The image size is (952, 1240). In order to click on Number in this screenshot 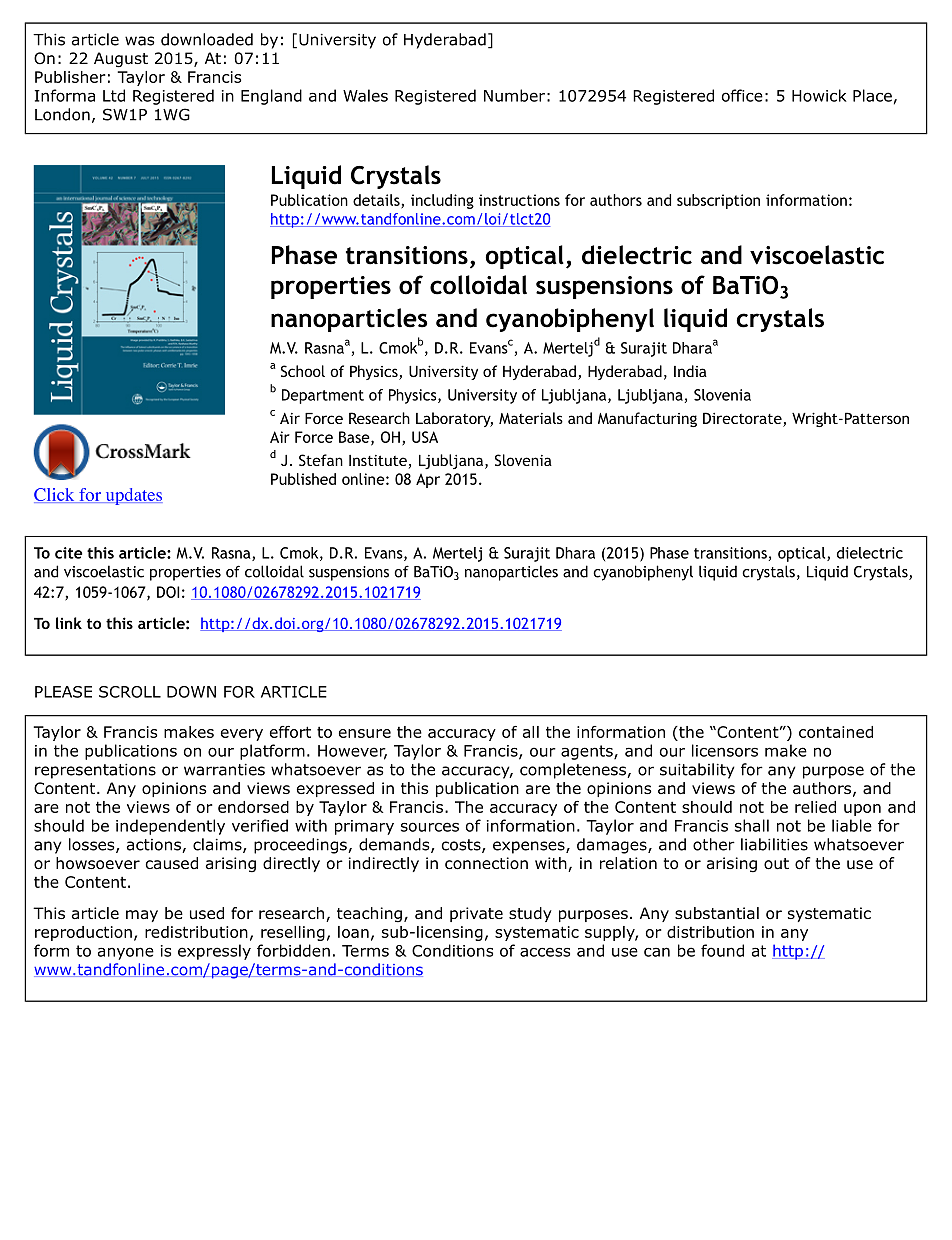, I will do `click(514, 95)`.
